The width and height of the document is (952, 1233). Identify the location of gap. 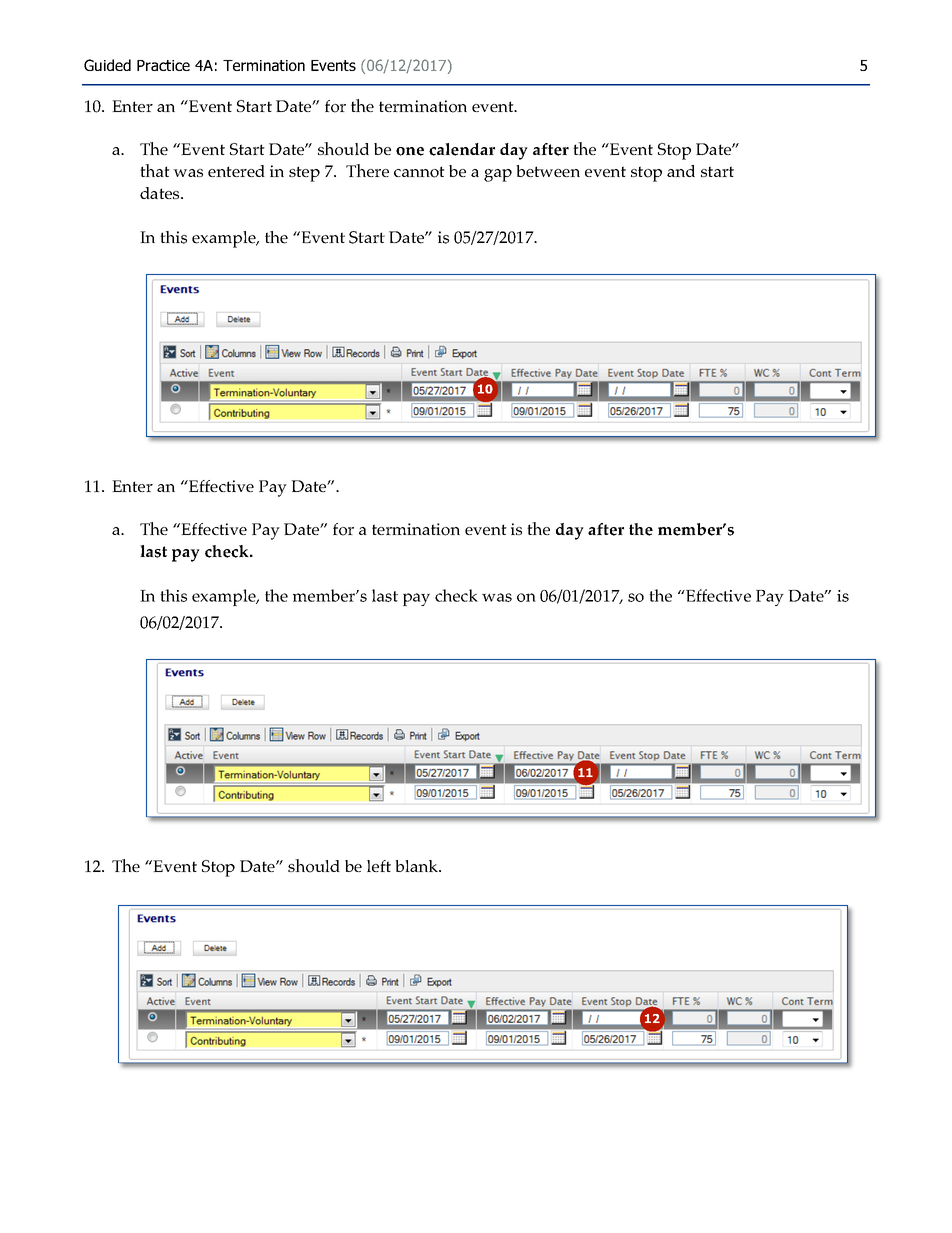
(498, 175).
